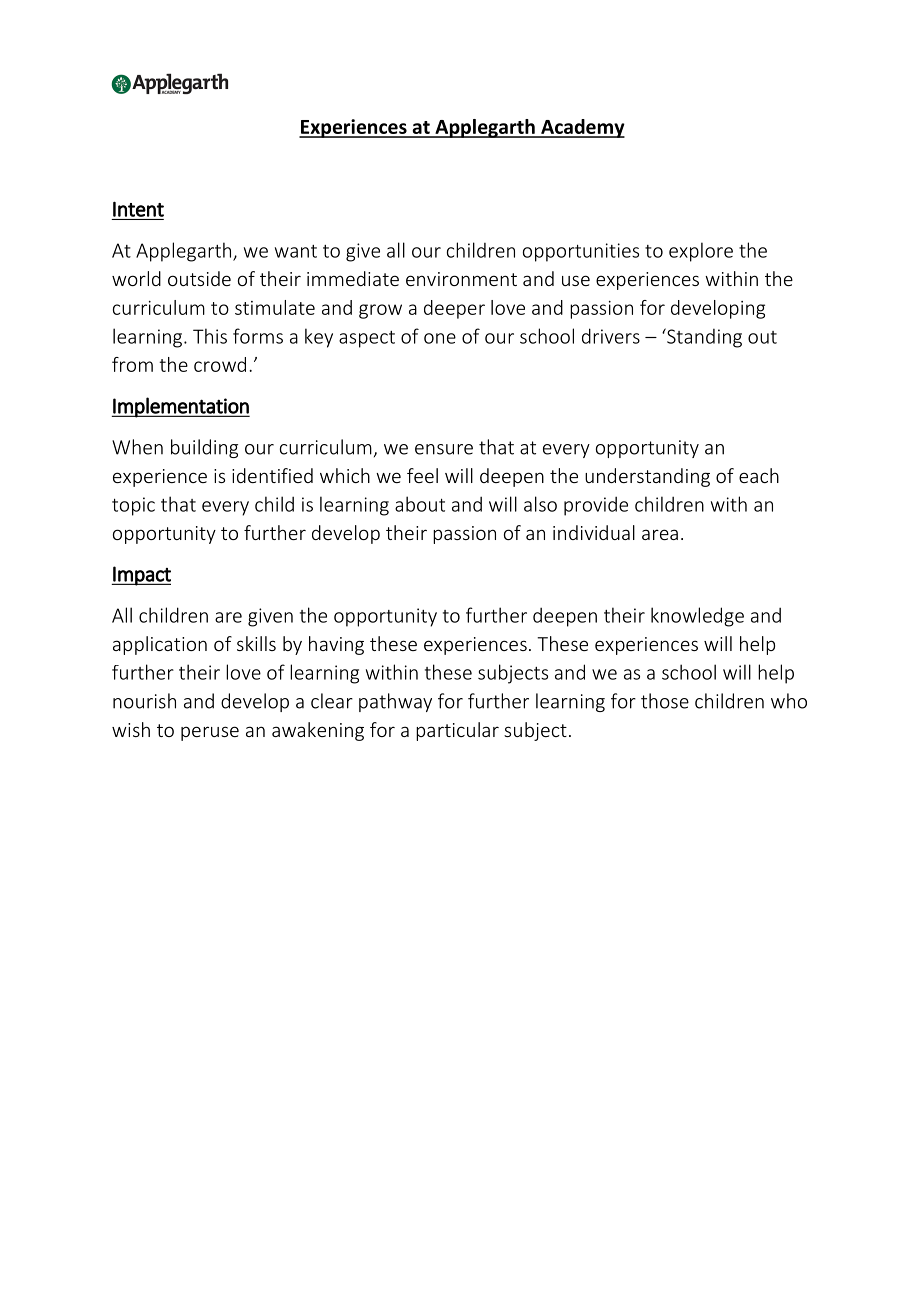 This screenshot has height=1308, width=924. What do you see at coordinates (210, 733) in the screenshot?
I see `peruse` at bounding box center [210, 733].
